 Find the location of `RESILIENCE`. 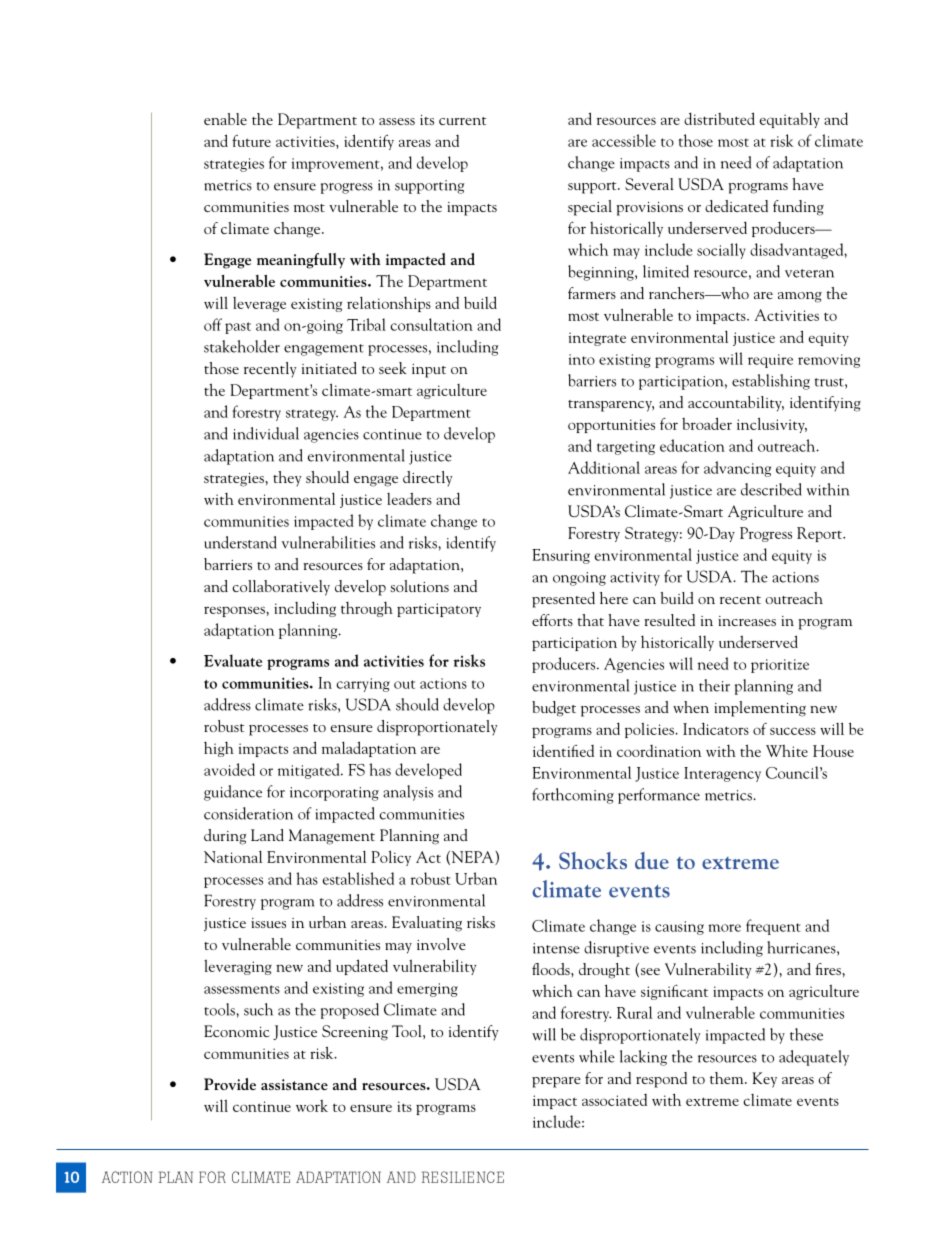

RESILIENCE is located at coordinates (463, 1177).
